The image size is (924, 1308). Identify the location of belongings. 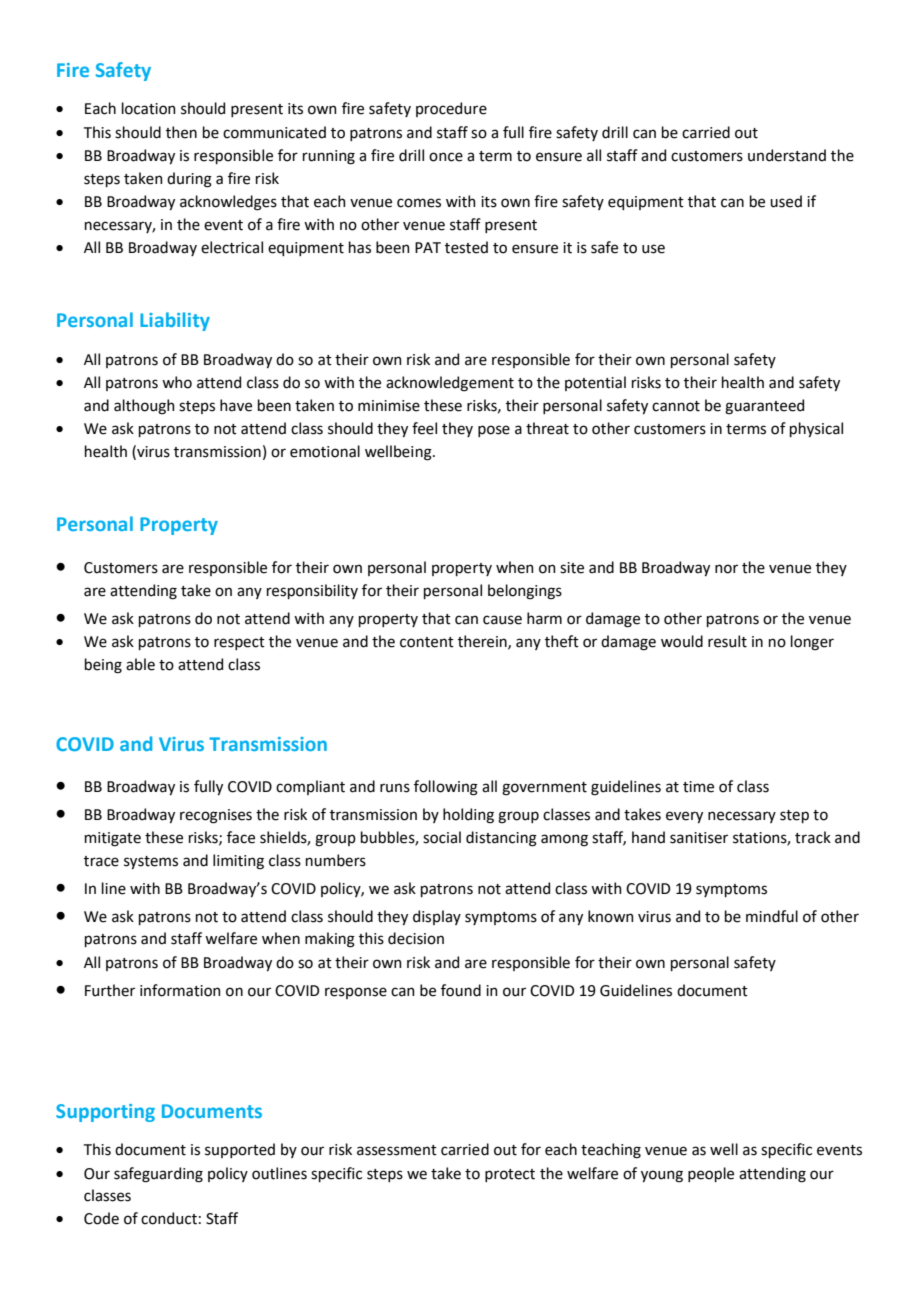
(525, 592).
